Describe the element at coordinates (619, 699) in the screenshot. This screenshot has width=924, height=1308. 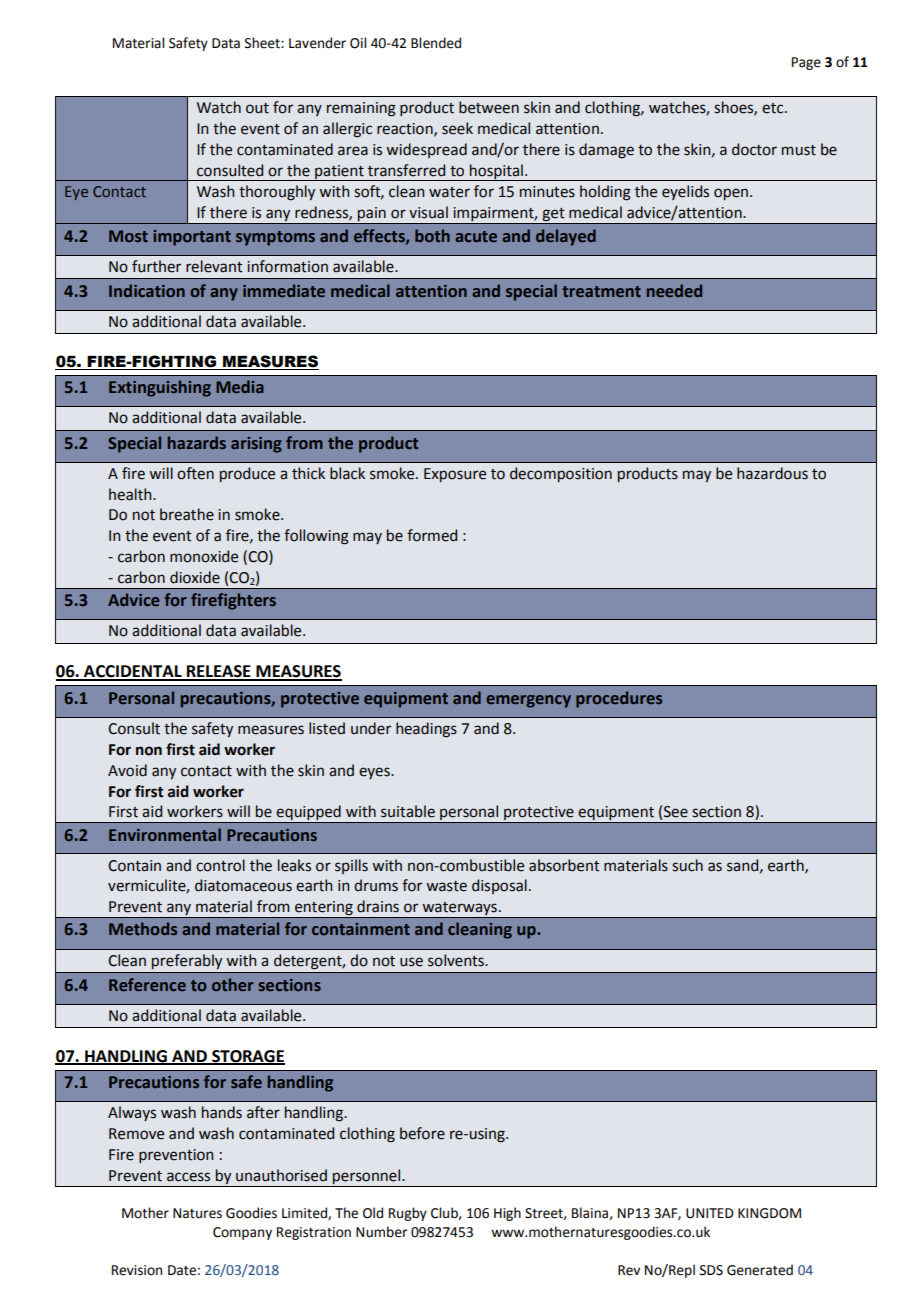
I see `procedures` at that location.
